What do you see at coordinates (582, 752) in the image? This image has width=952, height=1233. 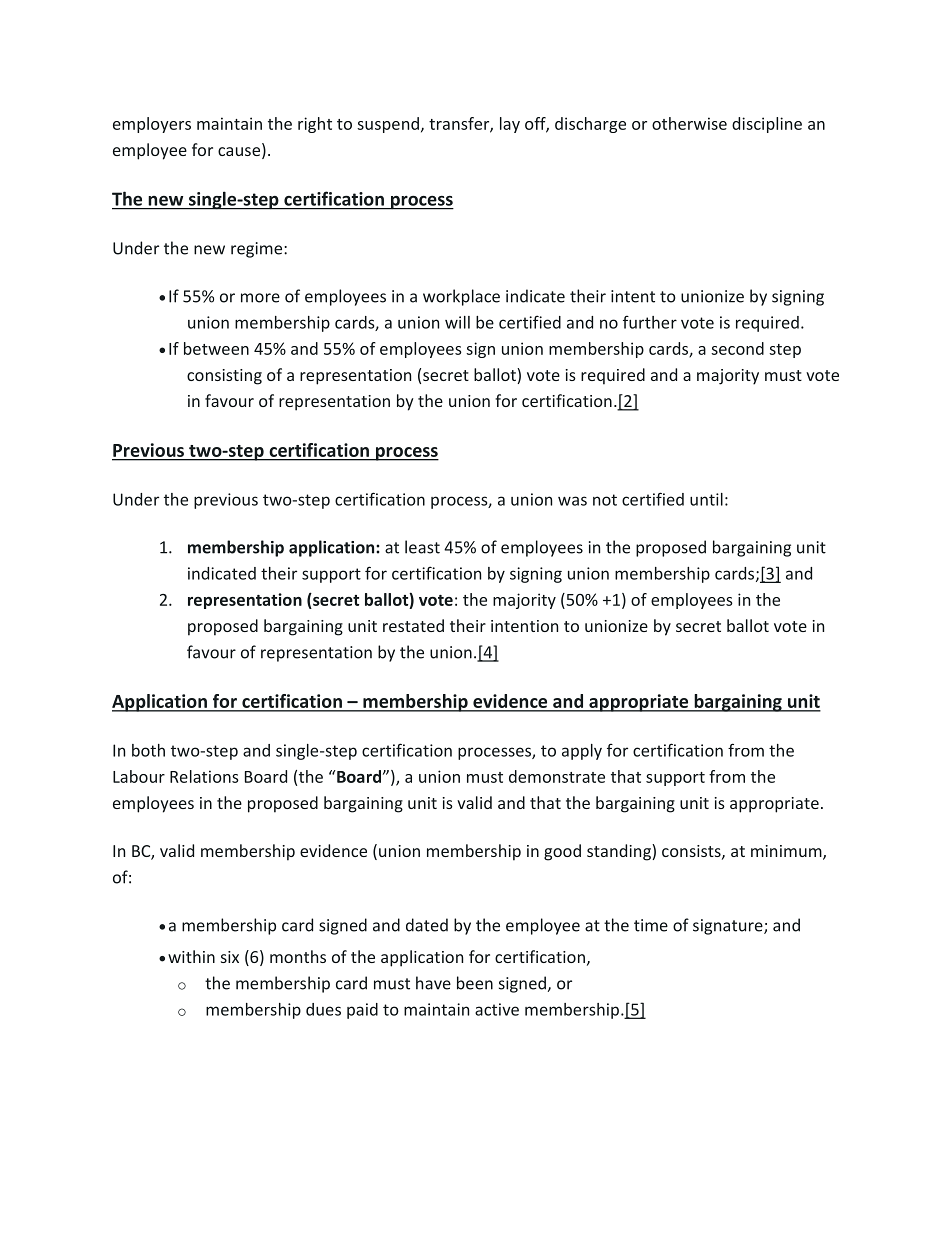 I see `apply` at bounding box center [582, 752].
